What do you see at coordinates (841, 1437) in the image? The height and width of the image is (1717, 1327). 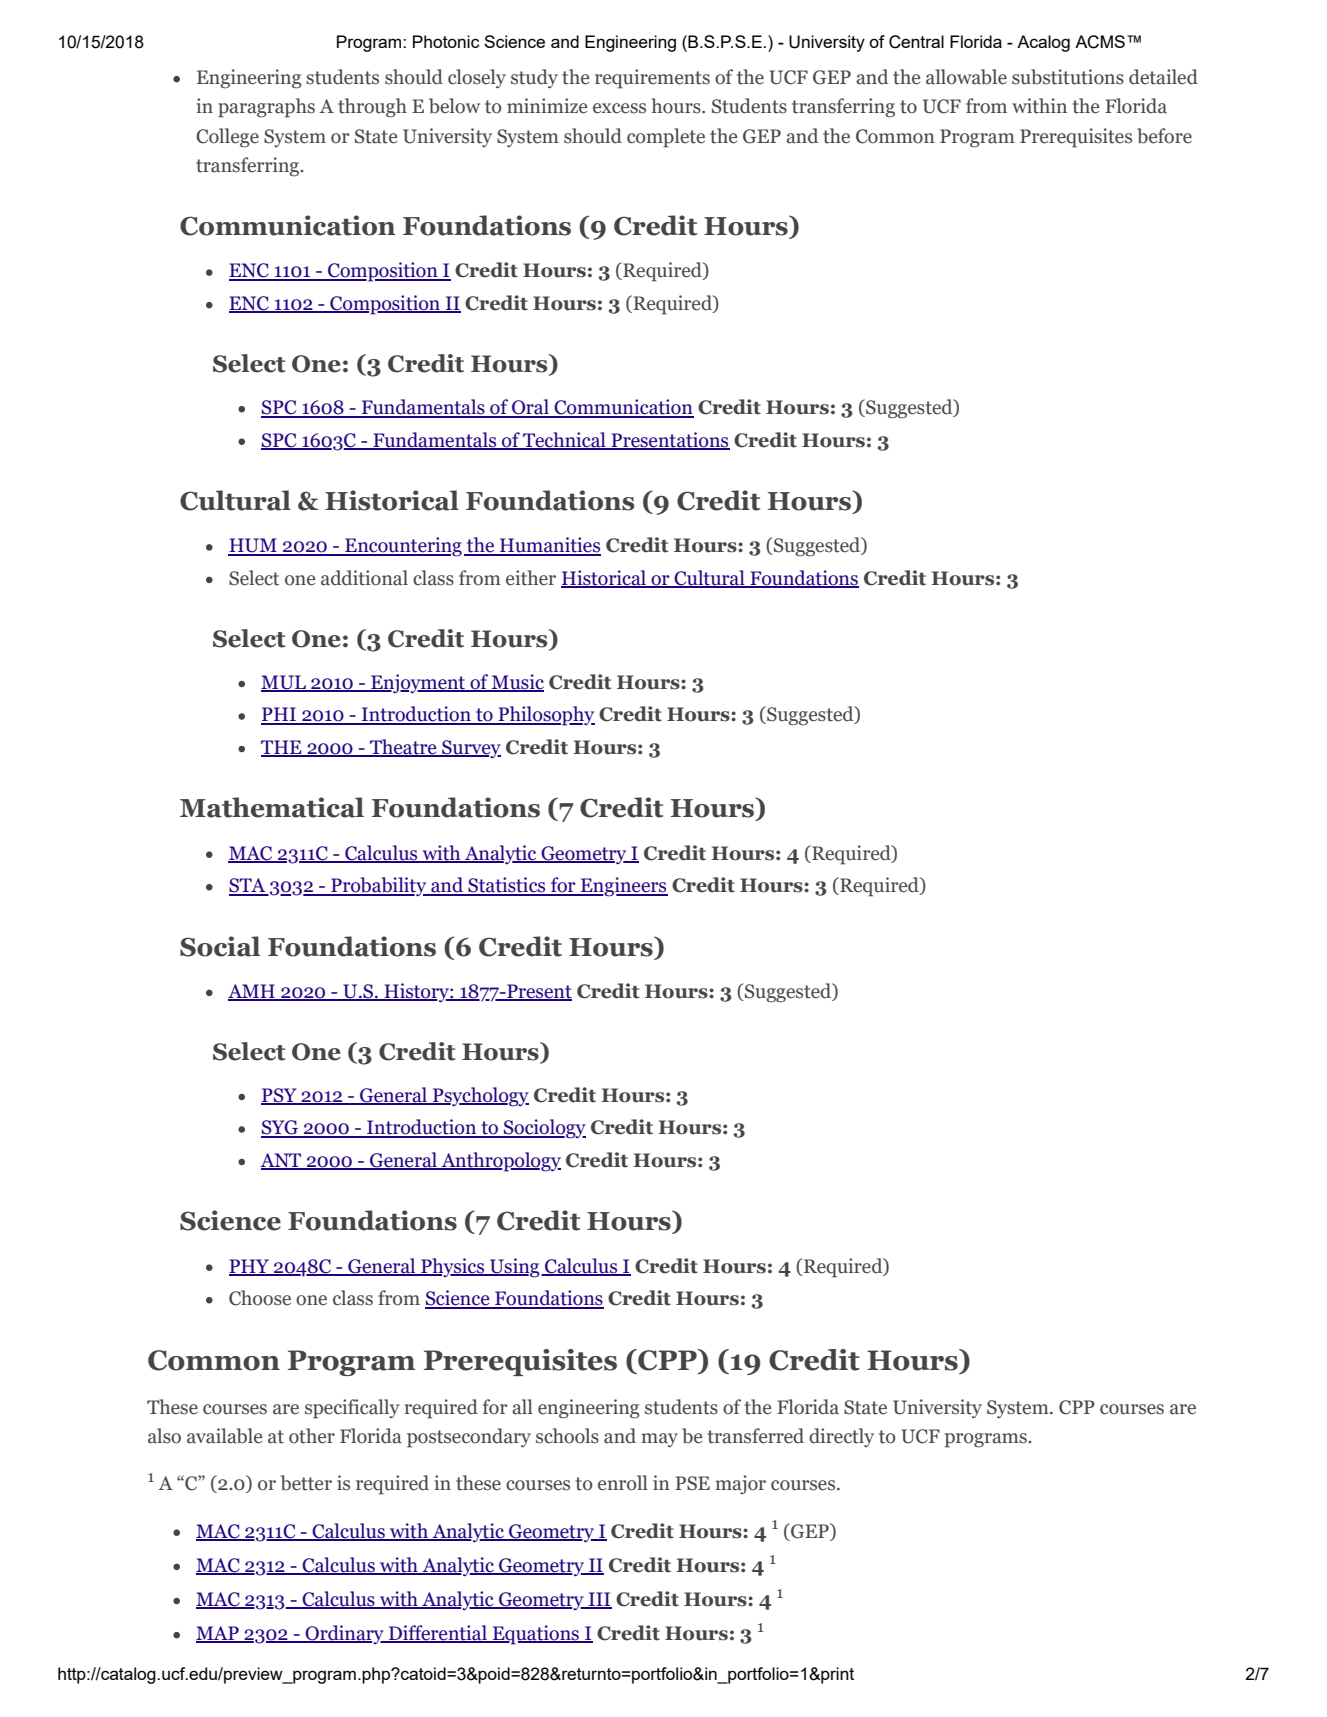 I see `directly` at bounding box center [841, 1437].
